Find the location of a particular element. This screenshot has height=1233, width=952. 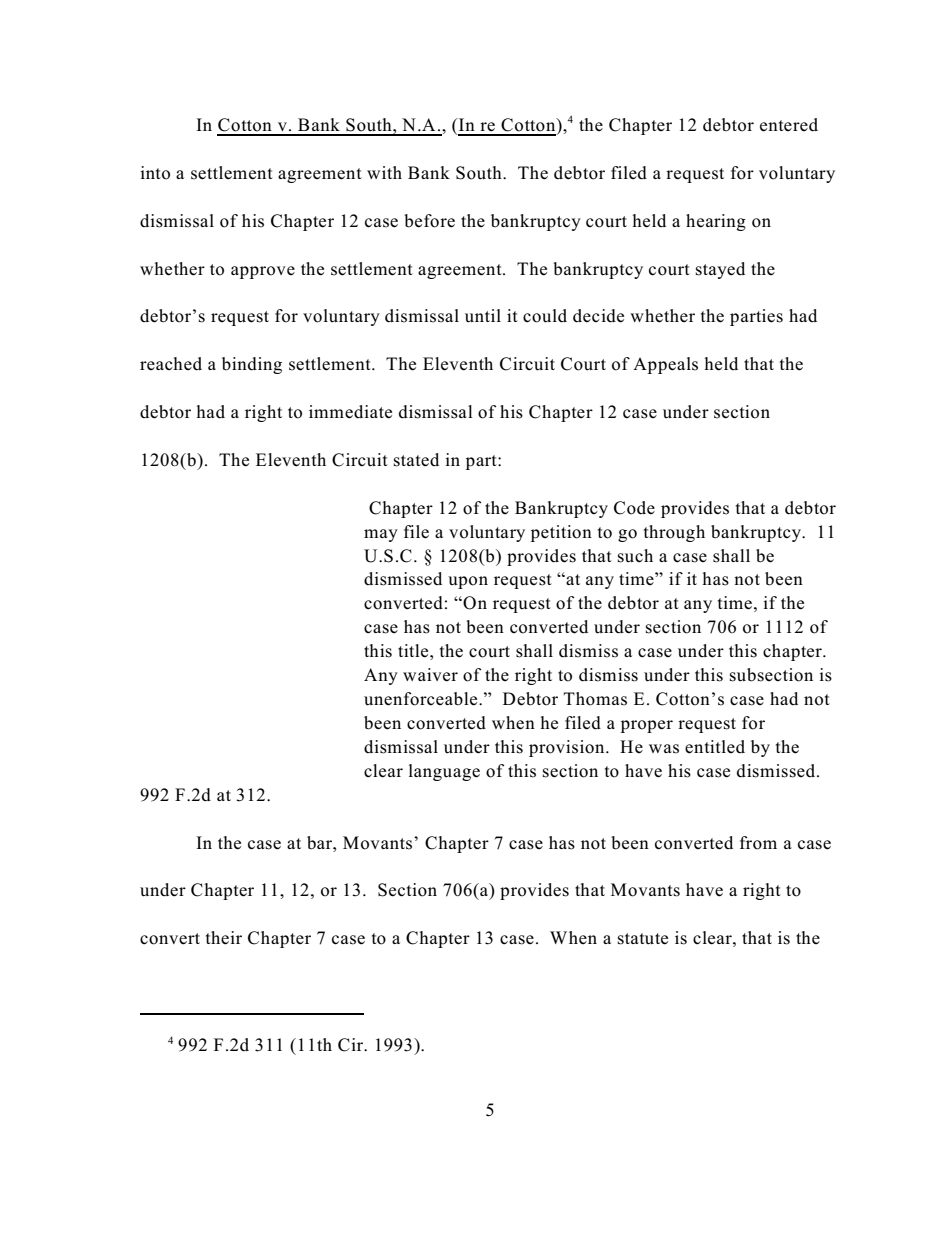

waiver is located at coordinates (430, 675).
